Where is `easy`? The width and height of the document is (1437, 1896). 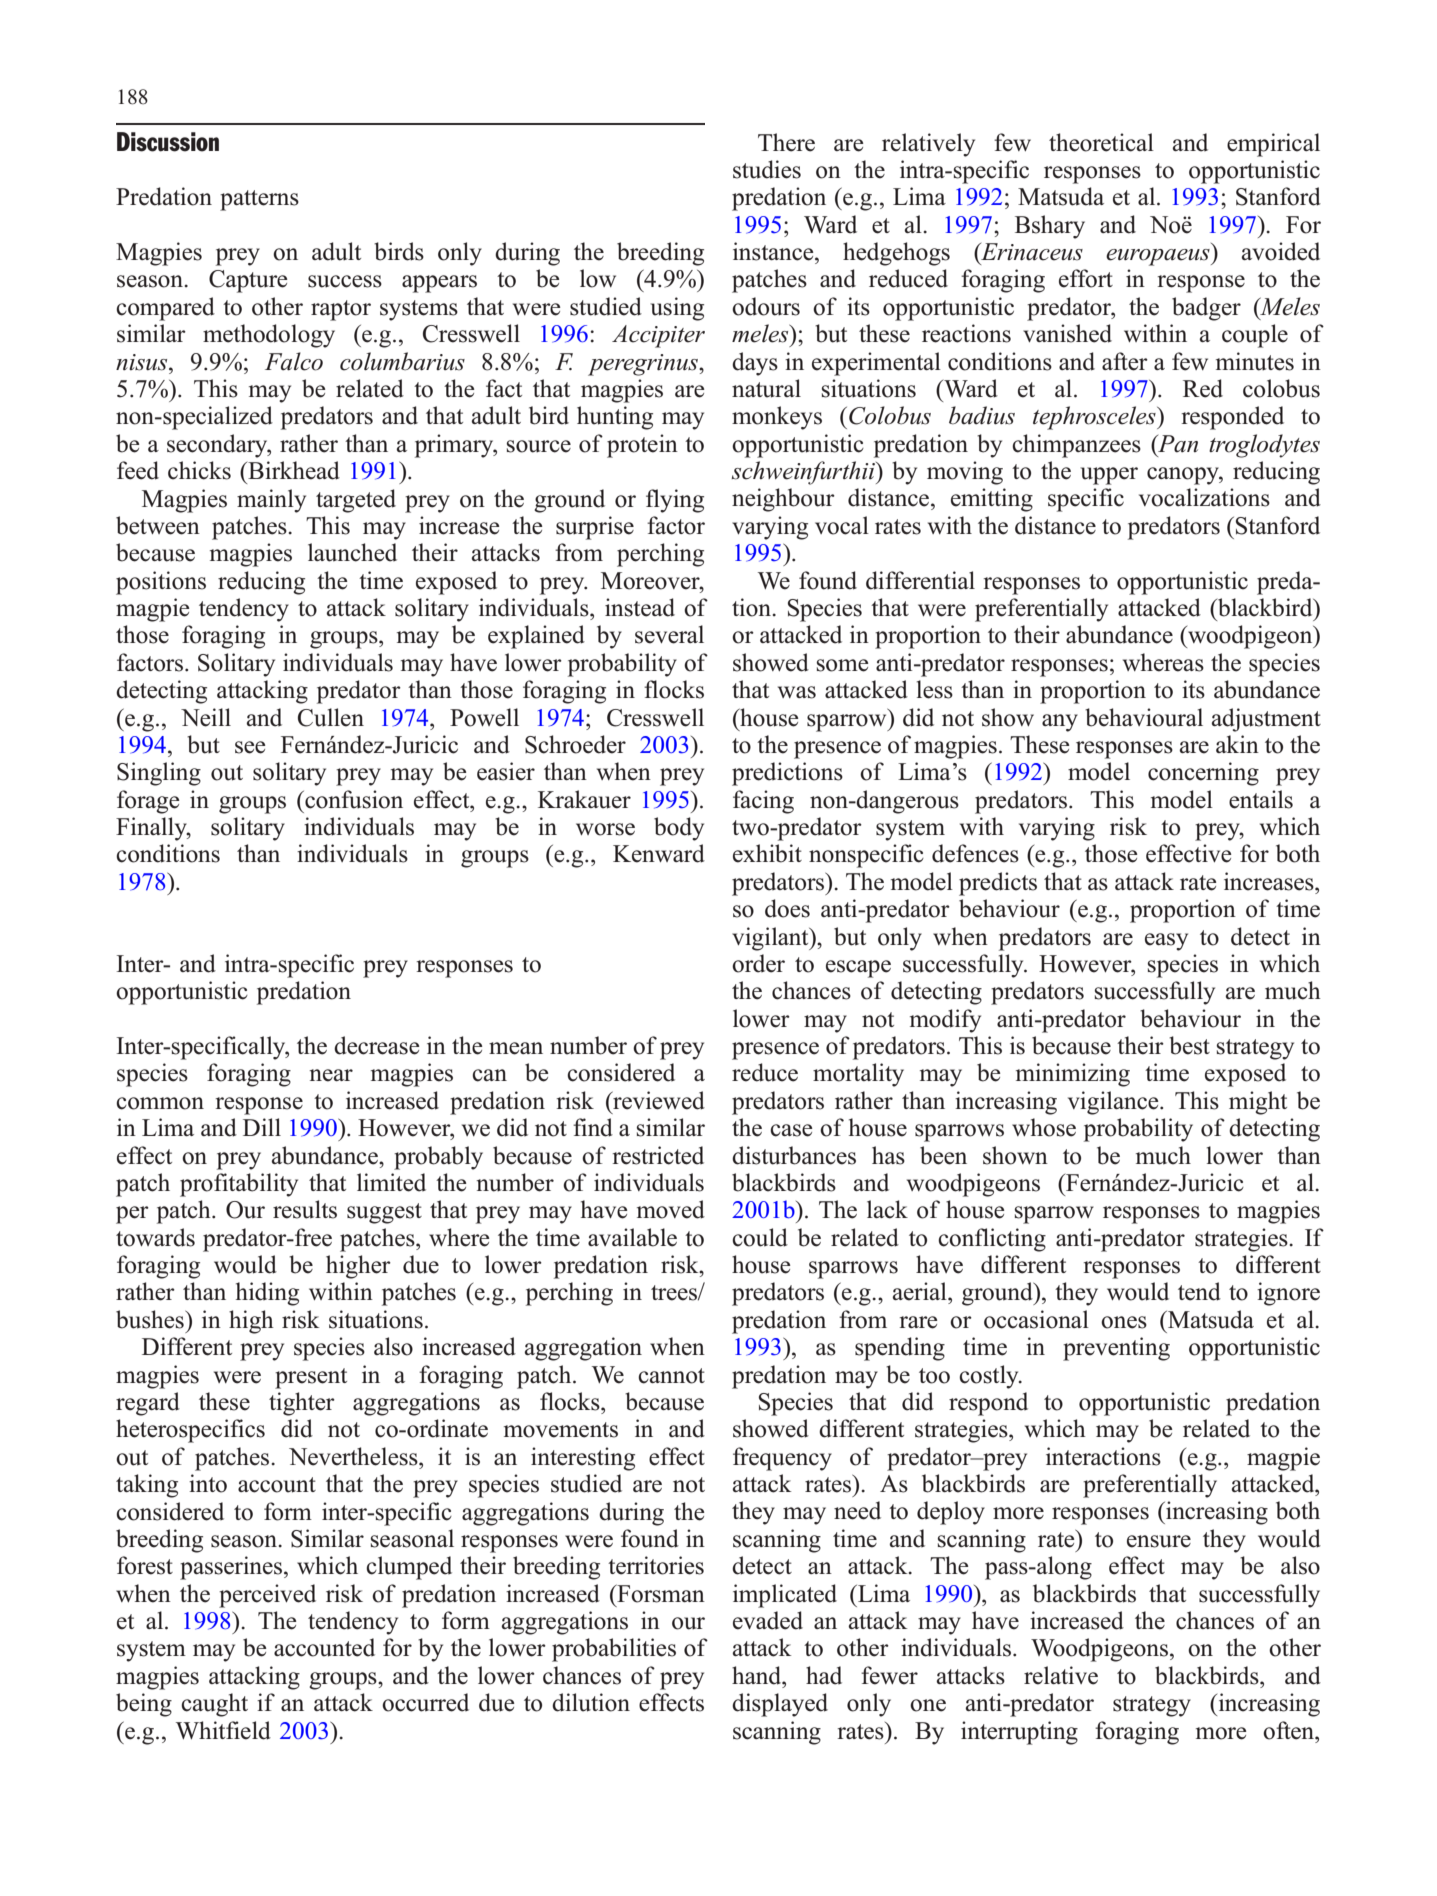 easy is located at coordinates (1166, 942).
